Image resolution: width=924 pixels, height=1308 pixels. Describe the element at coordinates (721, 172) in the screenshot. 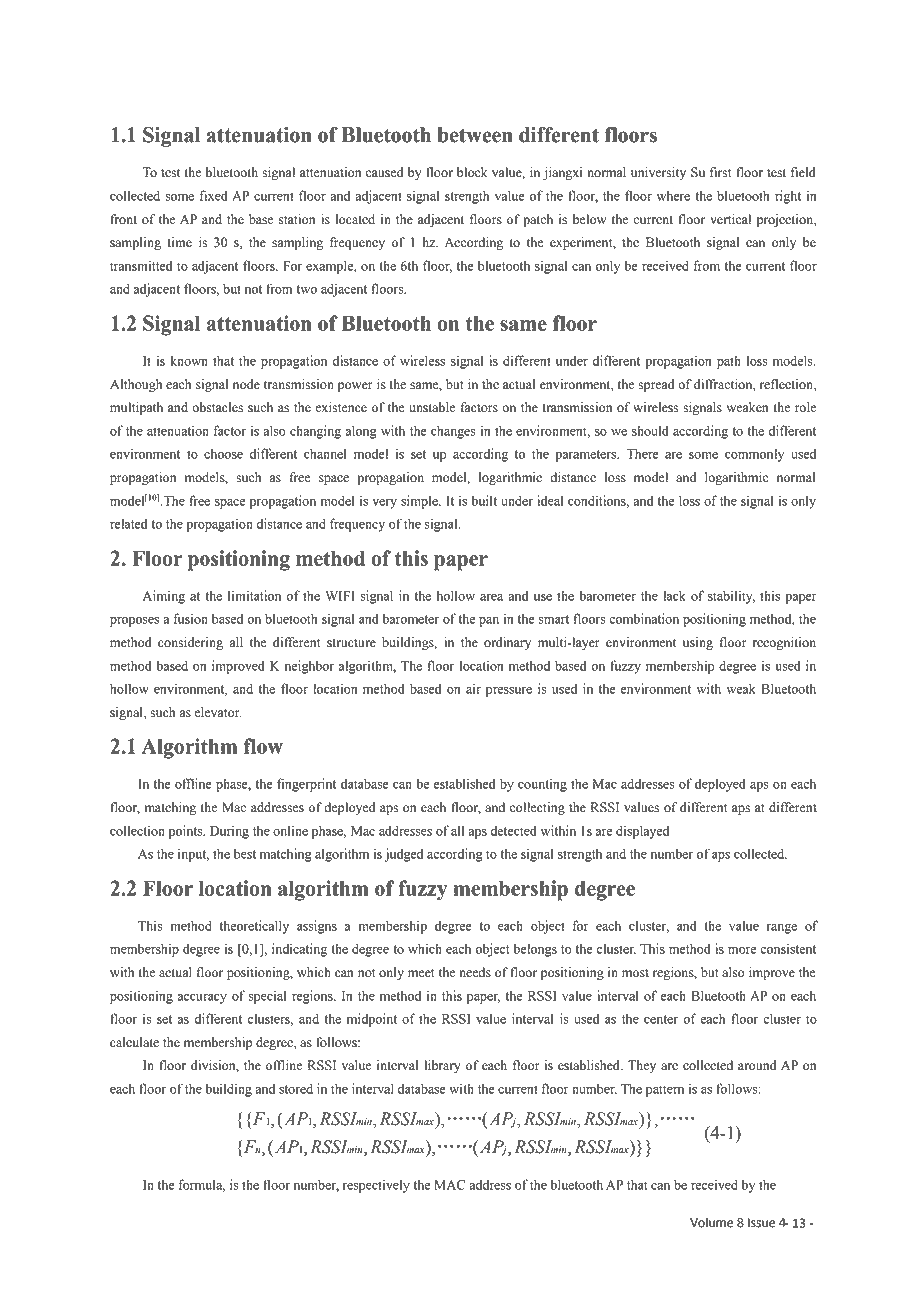

I see `first` at that location.
